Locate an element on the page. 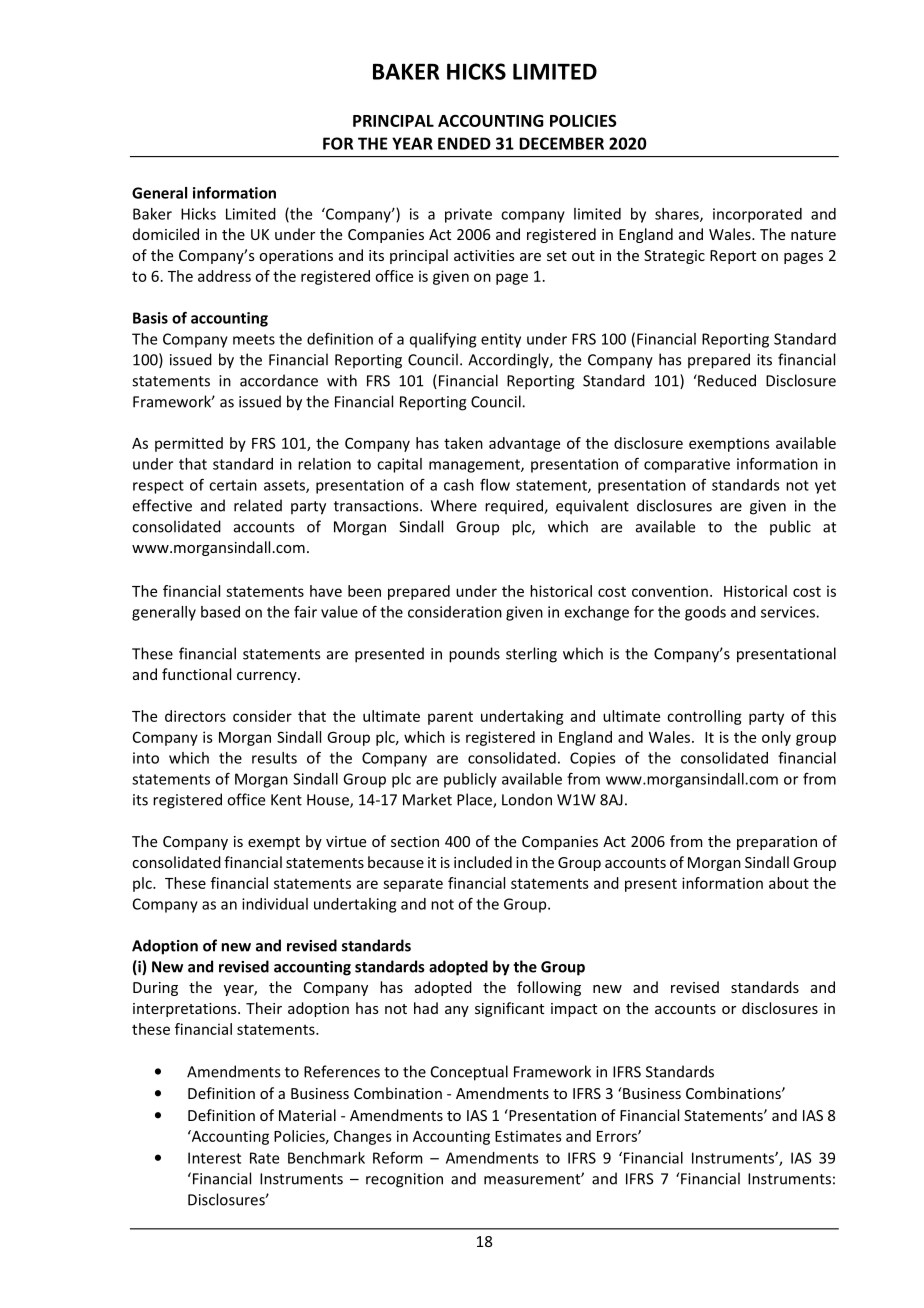 The image size is (924, 1308). Kent is located at coordinates (286, 800).
